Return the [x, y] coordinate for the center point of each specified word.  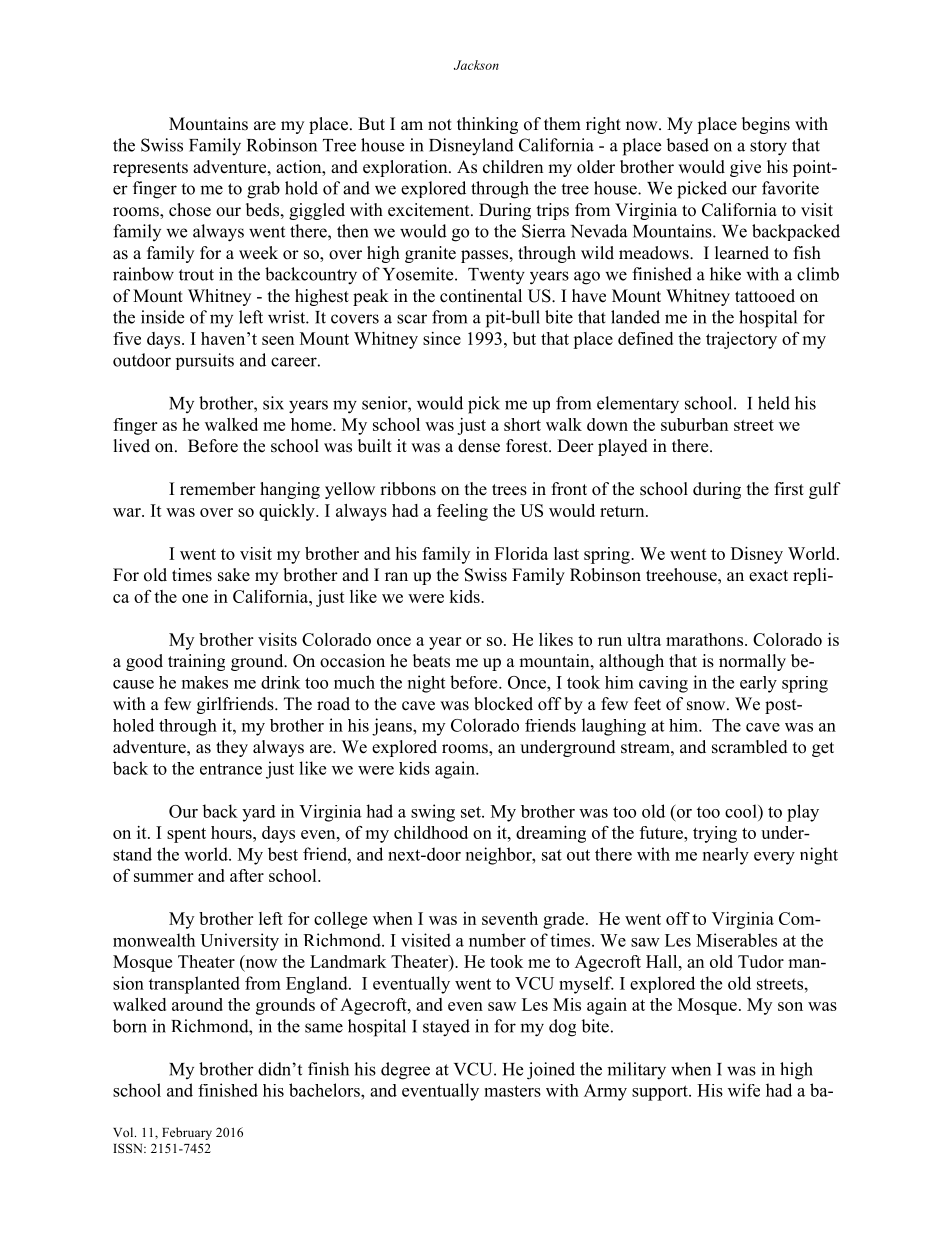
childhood [431, 832]
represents [150, 169]
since [442, 338]
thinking [487, 125]
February [187, 1133]
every [774, 858]
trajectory [741, 340]
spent [186, 835]
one [195, 598]
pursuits [205, 361]
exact [768, 576]
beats [431, 661]
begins [766, 125]
